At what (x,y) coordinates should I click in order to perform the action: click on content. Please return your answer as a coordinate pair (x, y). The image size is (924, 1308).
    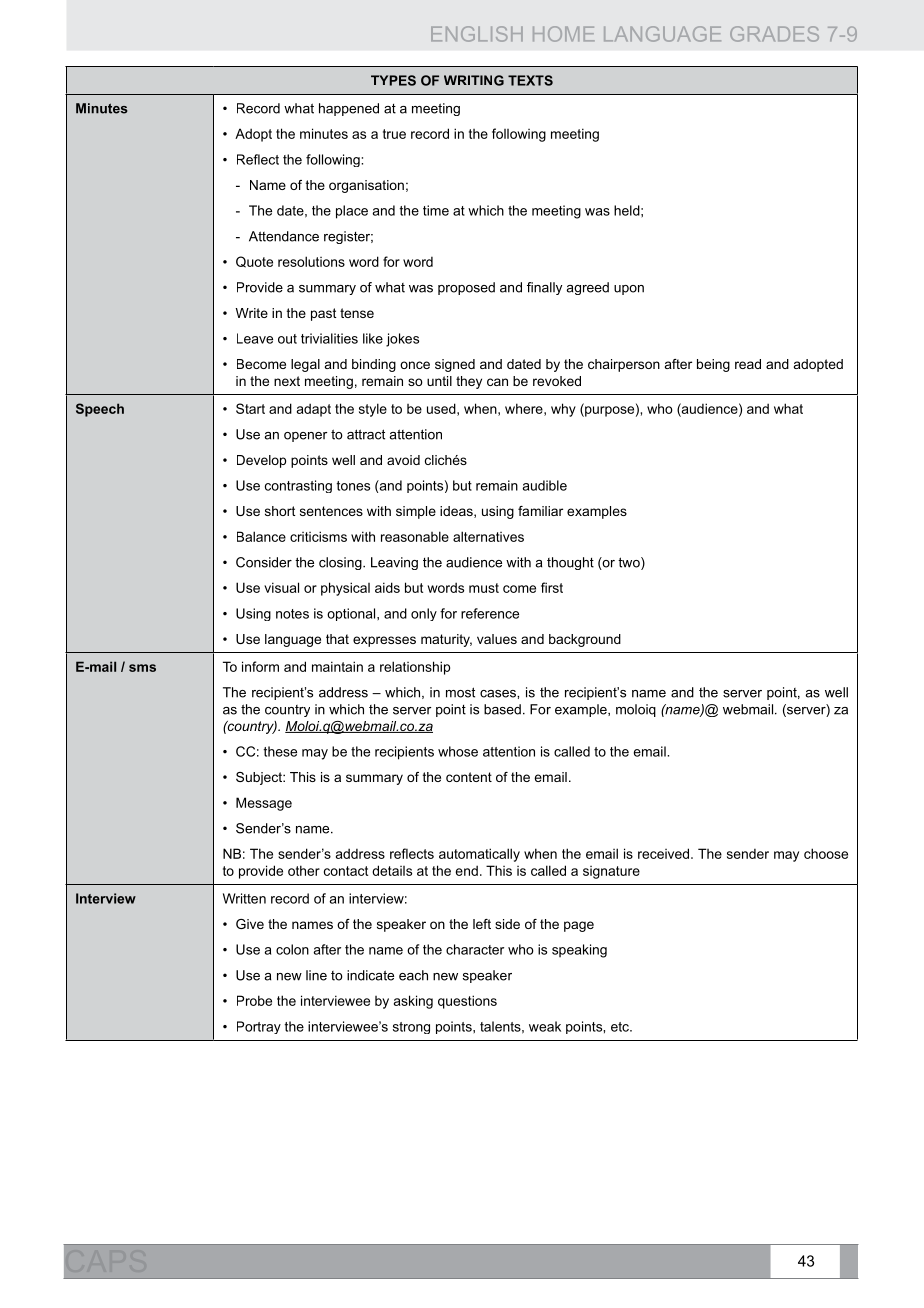
    Looking at the image, I should click on (469, 777).
